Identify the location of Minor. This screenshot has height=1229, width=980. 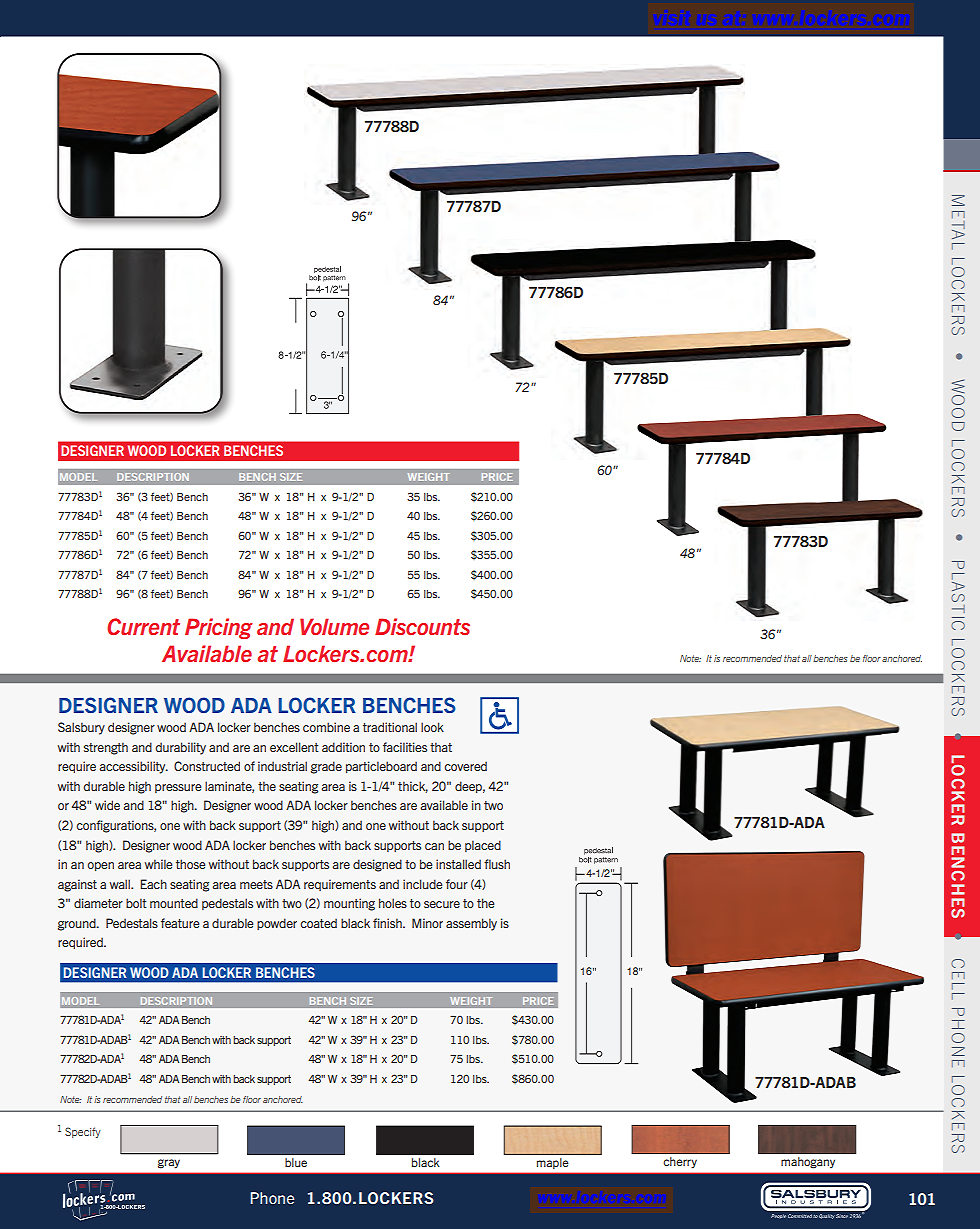
(427, 923).
